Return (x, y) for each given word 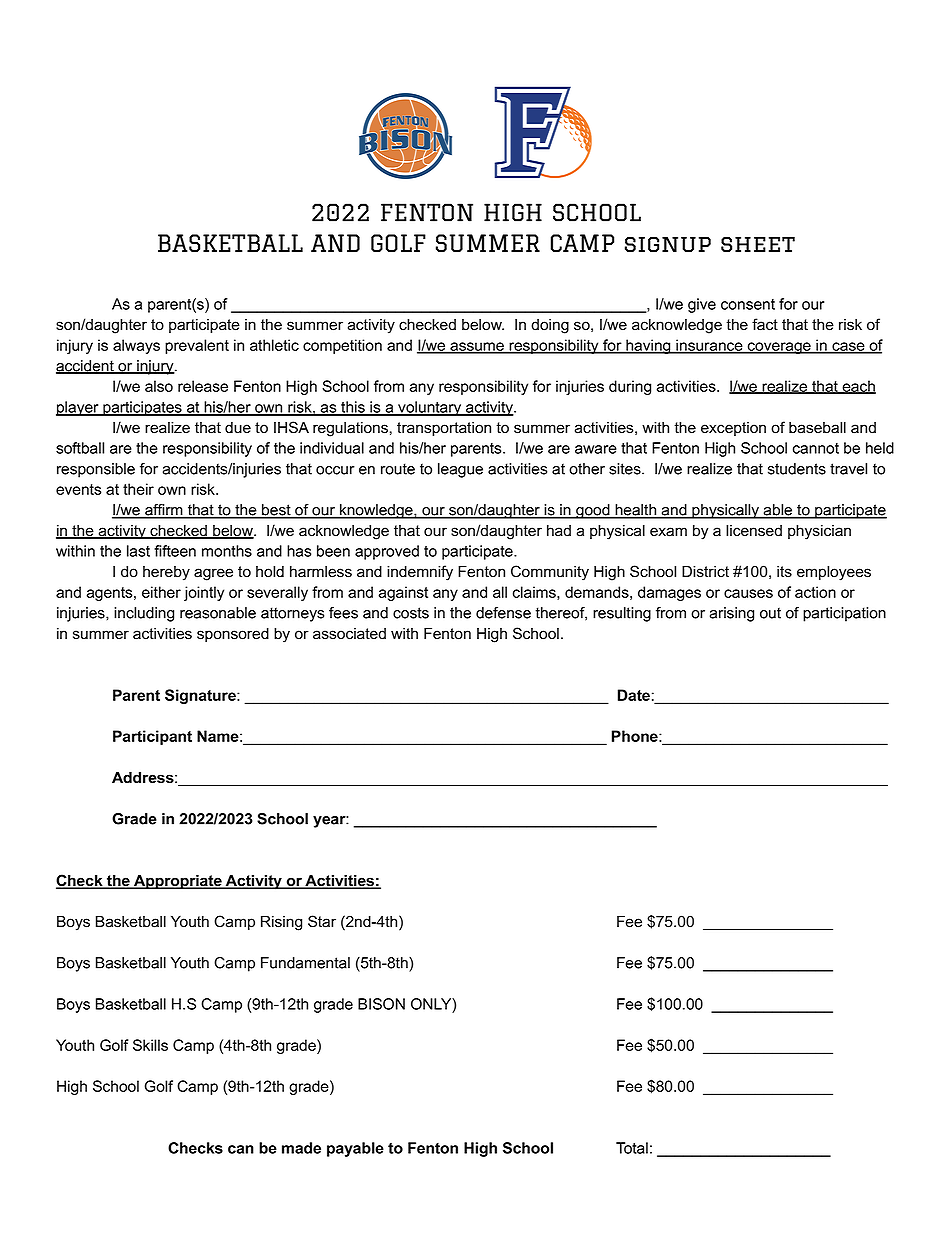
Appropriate (178, 882)
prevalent (197, 346)
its (784, 572)
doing (550, 326)
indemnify (420, 573)
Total (632, 1148)
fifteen (175, 551)
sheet (758, 244)
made (301, 1148)
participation (844, 614)
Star (322, 921)
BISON (381, 1004)
